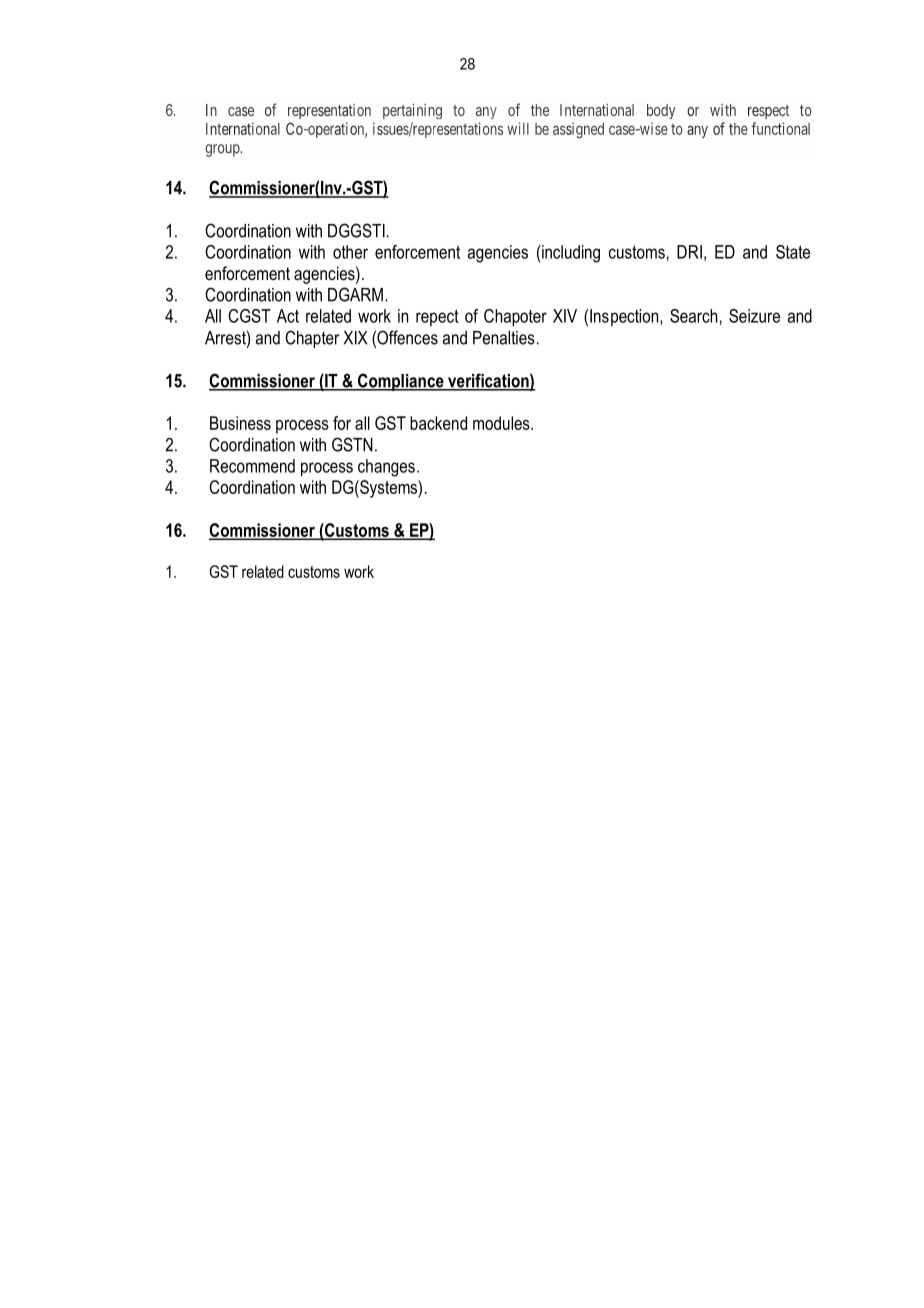 This screenshot has width=924, height=1308. What do you see at coordinates (768, 112) in the screenshot?
I see `respect` at bounding box center [768, 112].
